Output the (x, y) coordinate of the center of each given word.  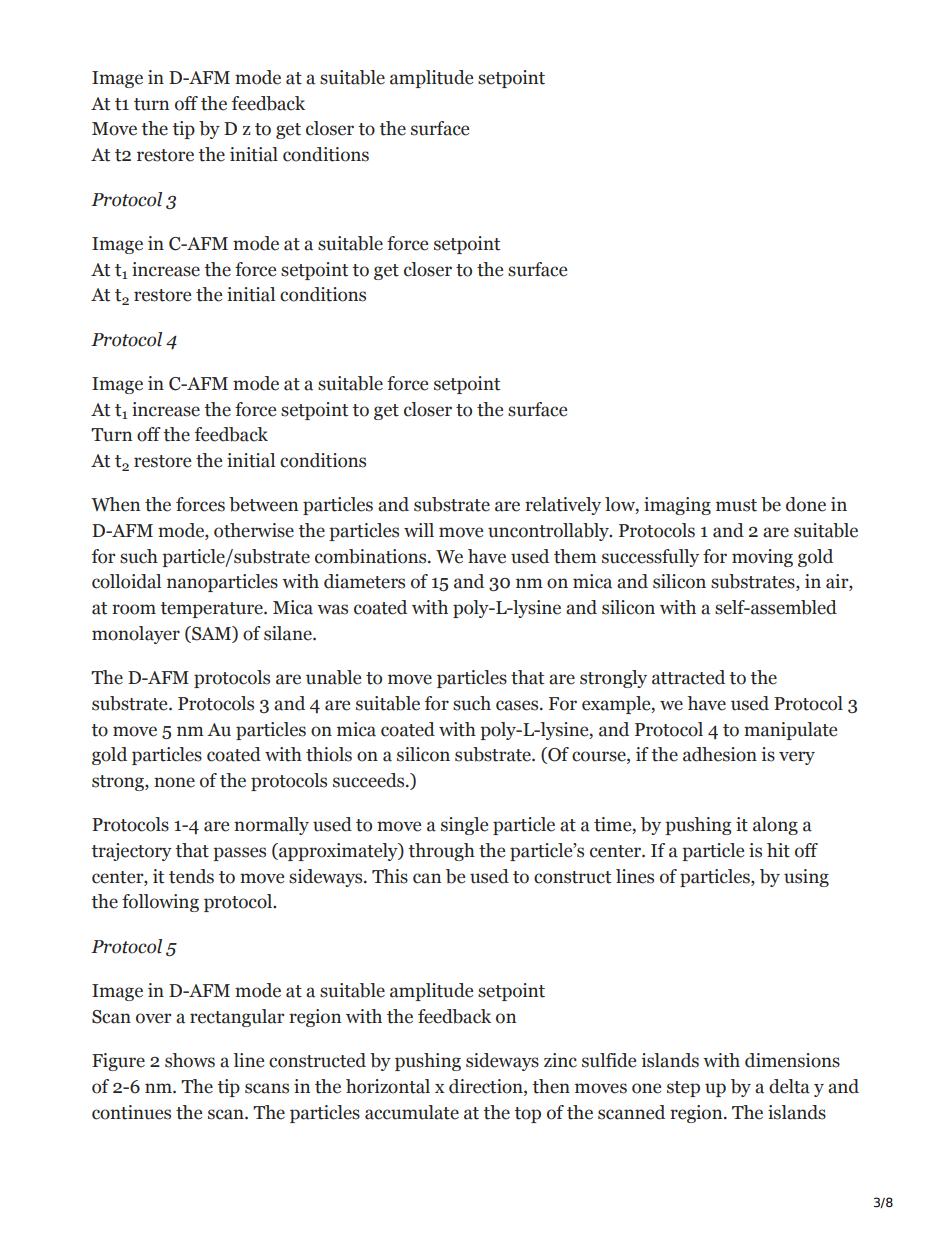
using (806, 878)
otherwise (254, 530)
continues (131, 1112)
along (775, 826)
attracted (688, 677)
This (390, 876)
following (160, 903)
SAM (211, 634)
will (419, 530)
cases (518, 705)
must (736, 505)
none (174, 782)
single (464, 826)
